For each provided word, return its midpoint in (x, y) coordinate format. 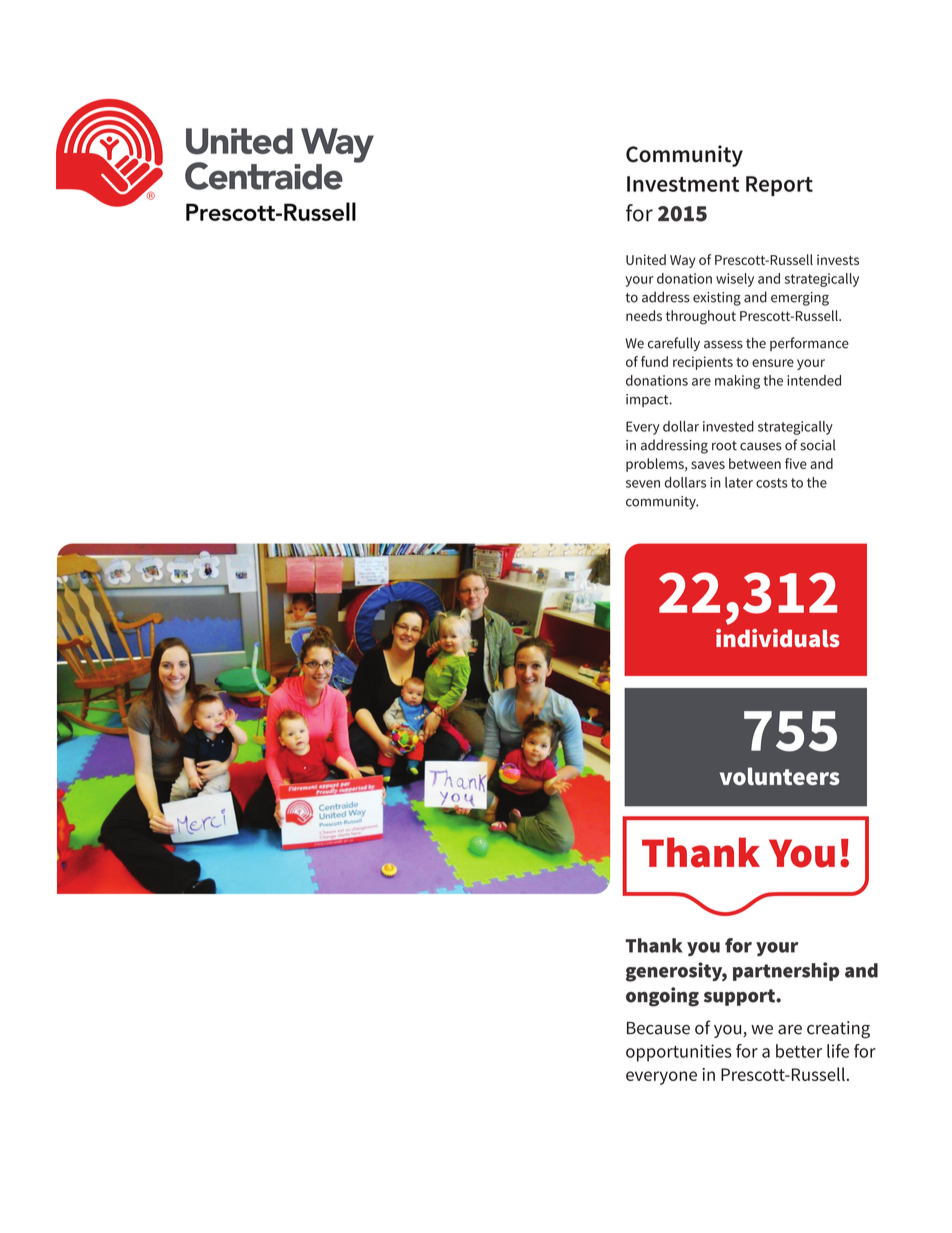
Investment (683, 184)
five (796, 463)
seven (643, 484)
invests (838, 259)
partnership (786, 971)
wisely (735, 280)
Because (658, 1028)
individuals (778, 638)
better (799, 1051)
